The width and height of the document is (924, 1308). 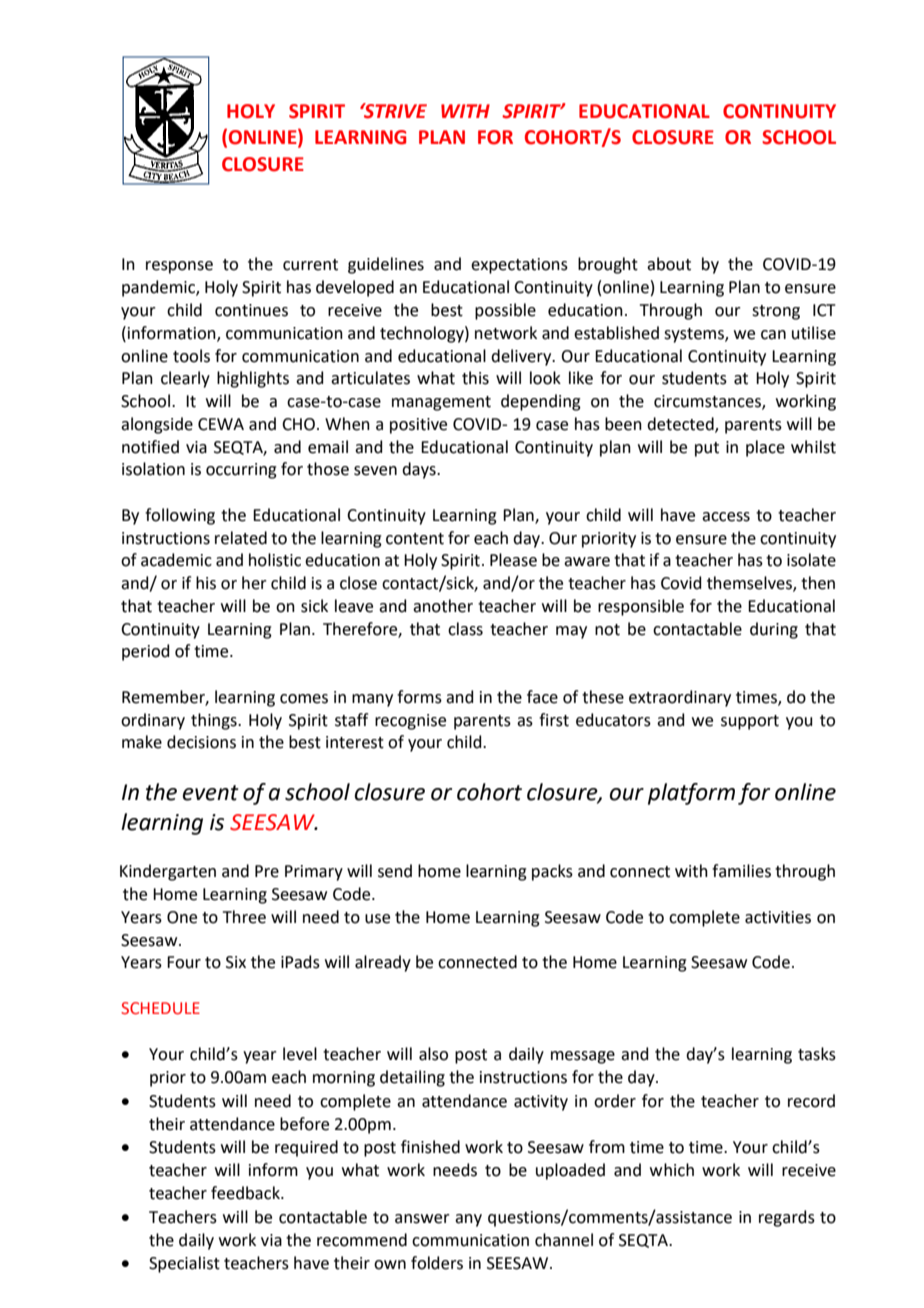 I want to click on tasks, so click(x=817, y=1054).
